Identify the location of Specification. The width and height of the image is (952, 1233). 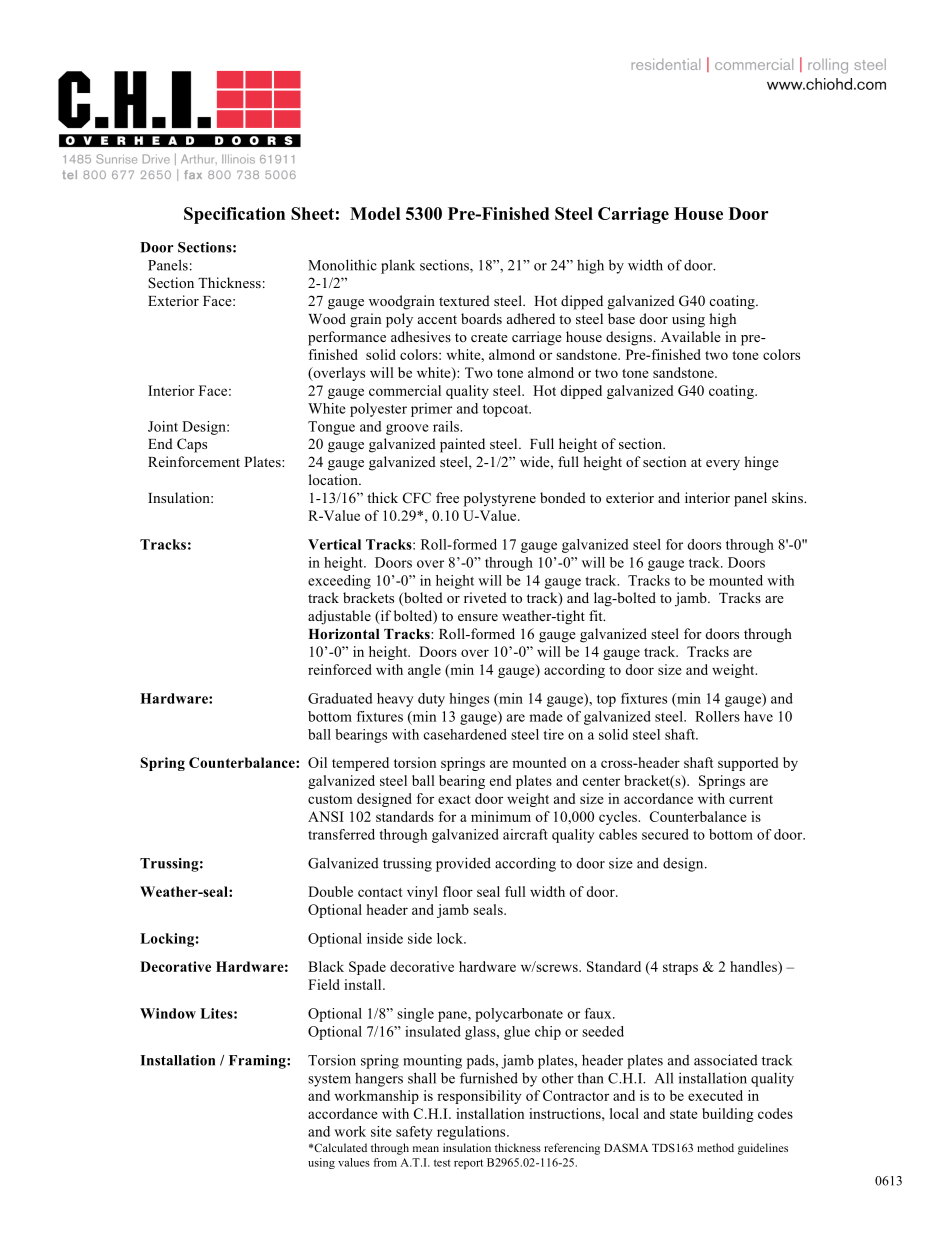
(234, 215).
